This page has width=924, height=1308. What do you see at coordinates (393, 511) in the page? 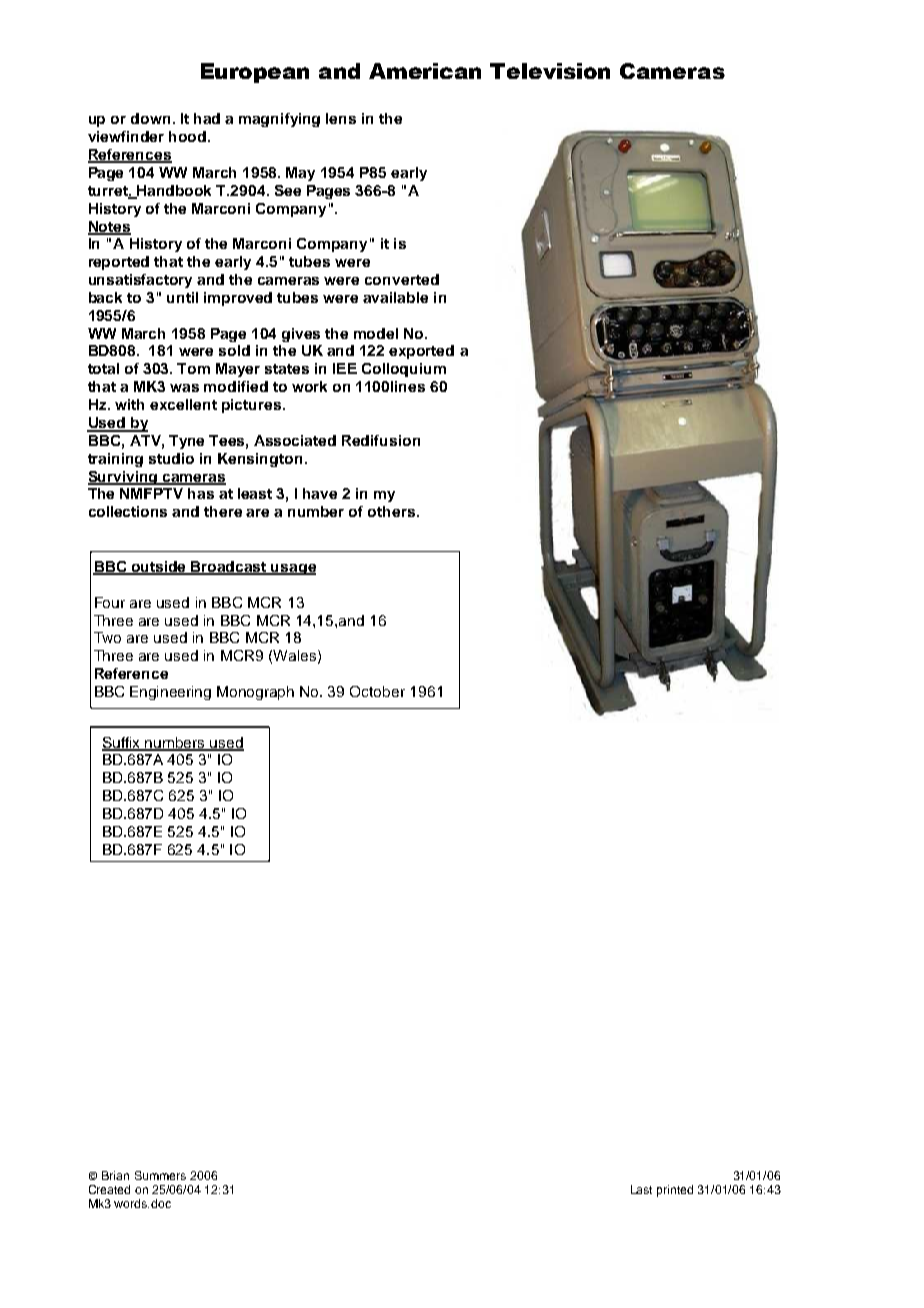
I see `others` at bounding box center [393, 511].
